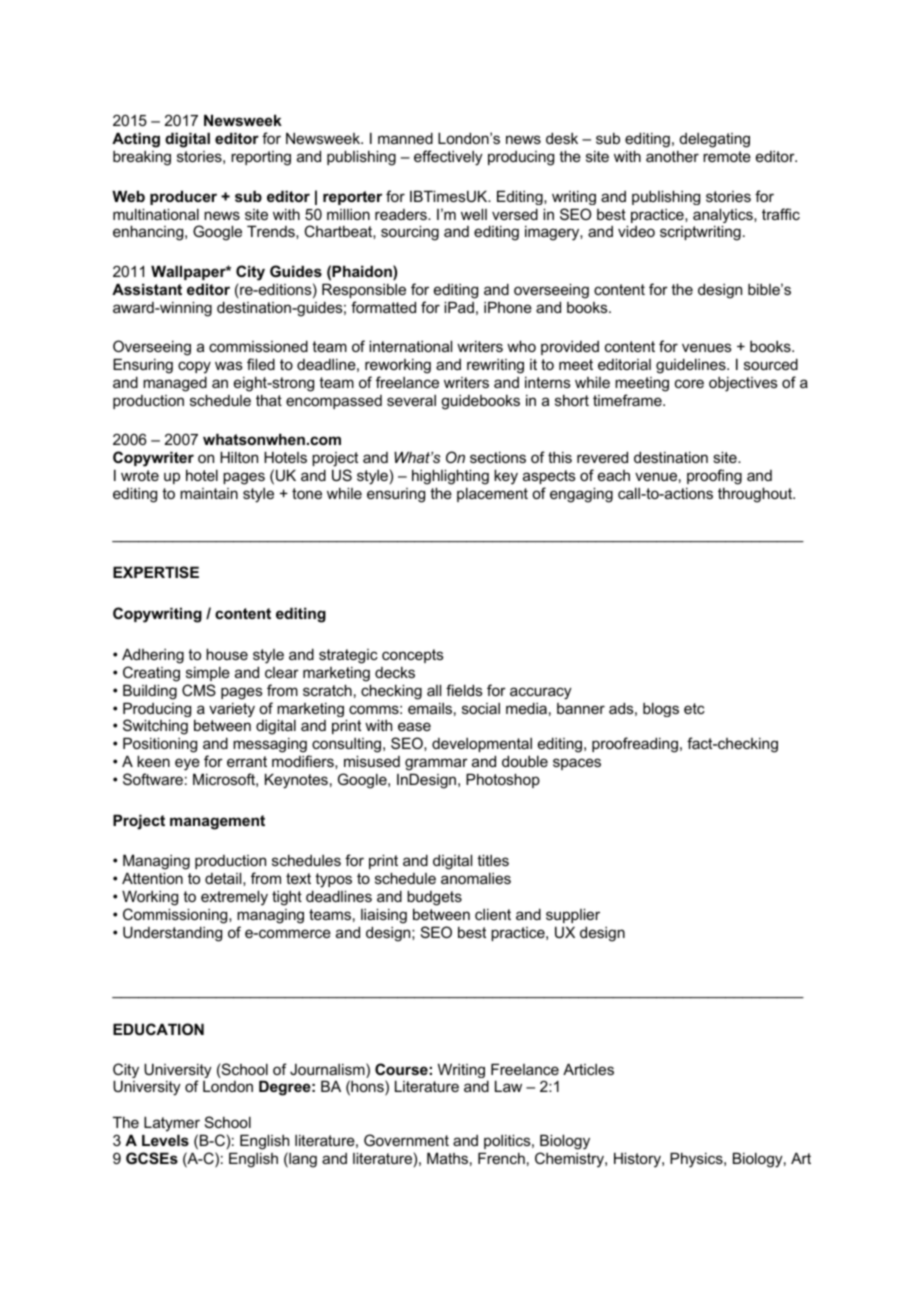 The width and height of the screenshot is (924, 1308). What do you see at coordinates (588, 1069) in the screenshot?
I see `Articles` at bounding box center [588, 1069].
